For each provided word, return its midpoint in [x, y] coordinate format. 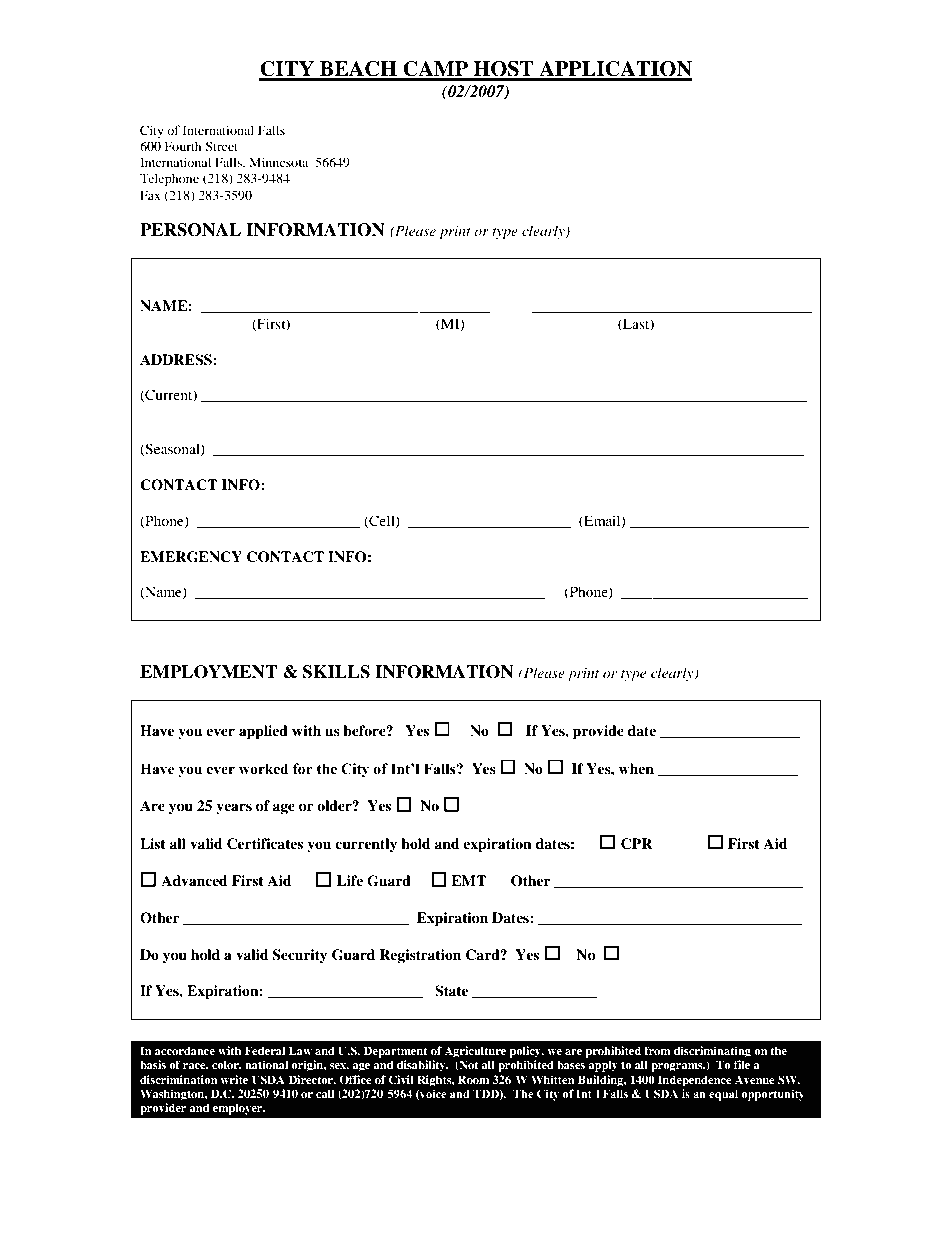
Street [221, 146]
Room [473, 1079]
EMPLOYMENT [208, 672]
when [636, 768]
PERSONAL [190, 230]
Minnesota [278, 162]
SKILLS [336, 672]
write [234, 1079]
